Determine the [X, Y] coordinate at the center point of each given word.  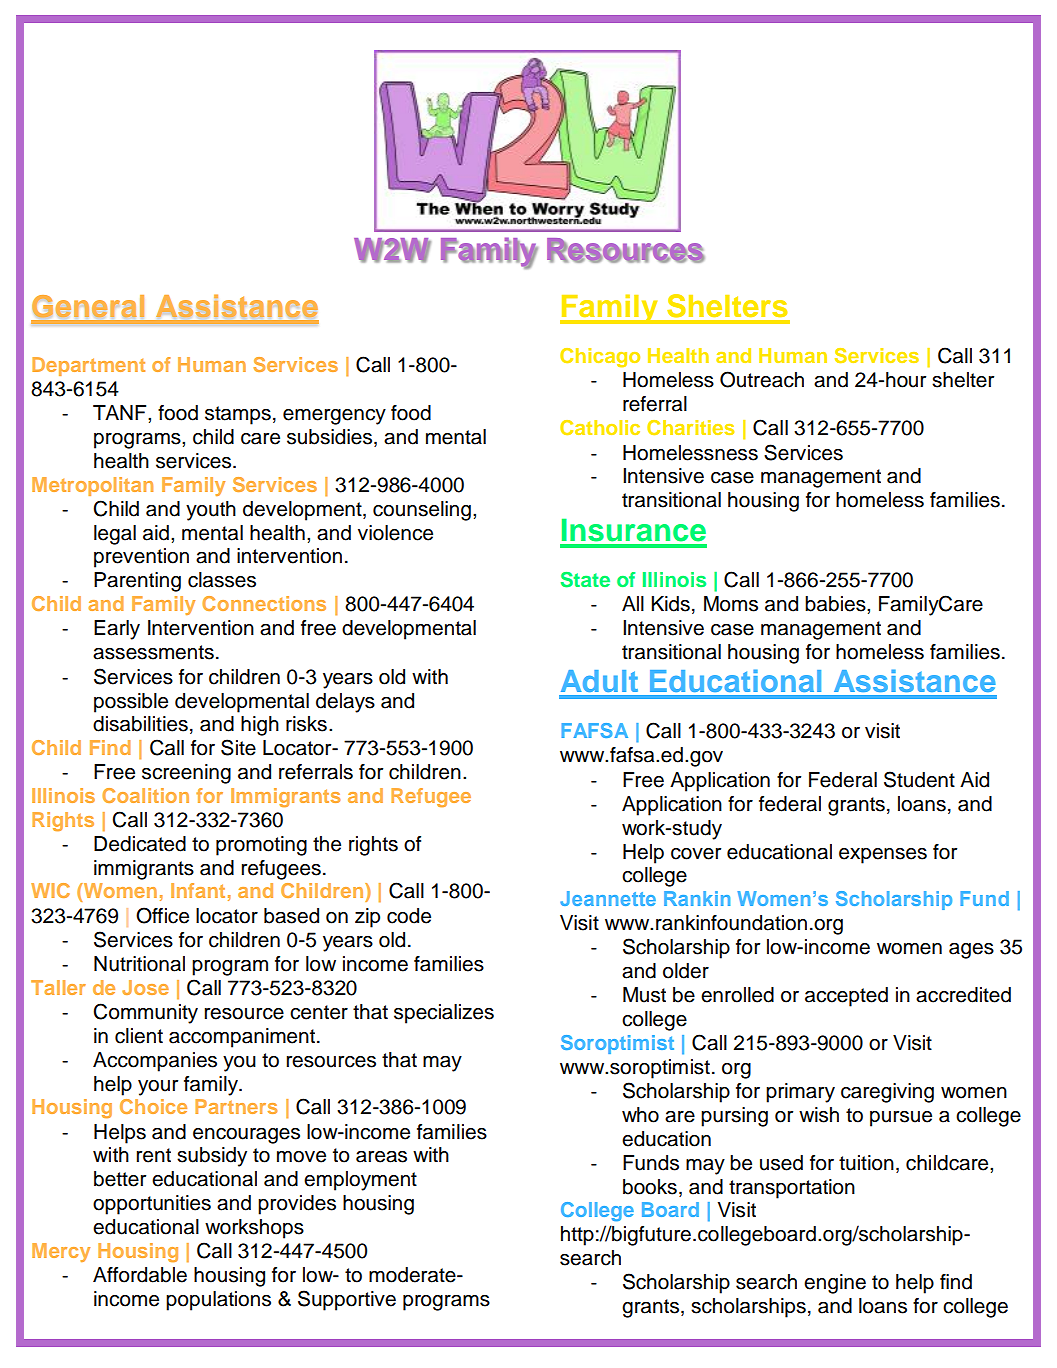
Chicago [600, 357]
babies [836, 604]
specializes [444, 1014]
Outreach [762, 379]
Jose [145, 987]
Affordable [140, 1275]
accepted [846, 997]
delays [345, 703]
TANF [121, 412]
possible [131, 703]
